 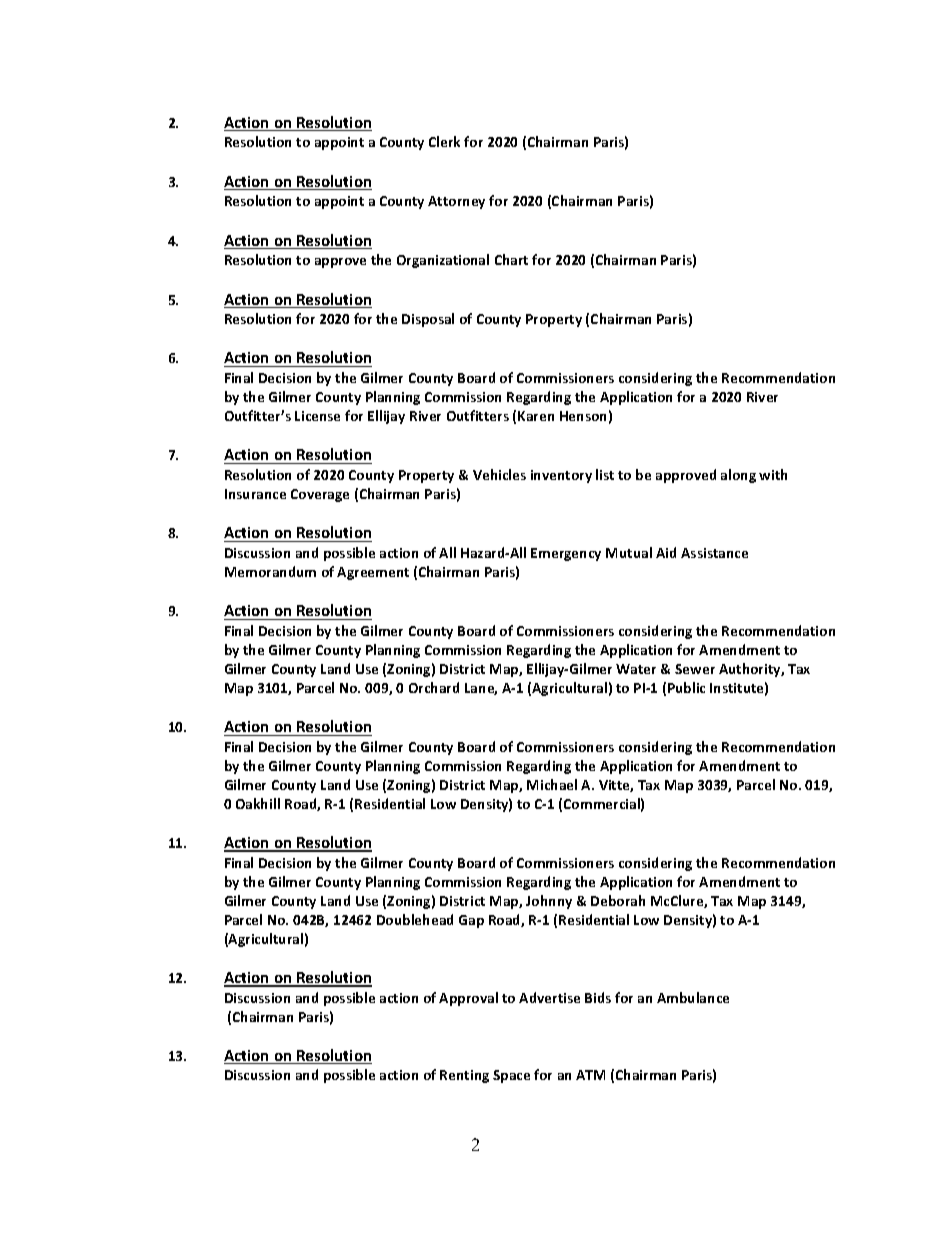 I want to click on Memorandum, so click(x=270, y=571).
